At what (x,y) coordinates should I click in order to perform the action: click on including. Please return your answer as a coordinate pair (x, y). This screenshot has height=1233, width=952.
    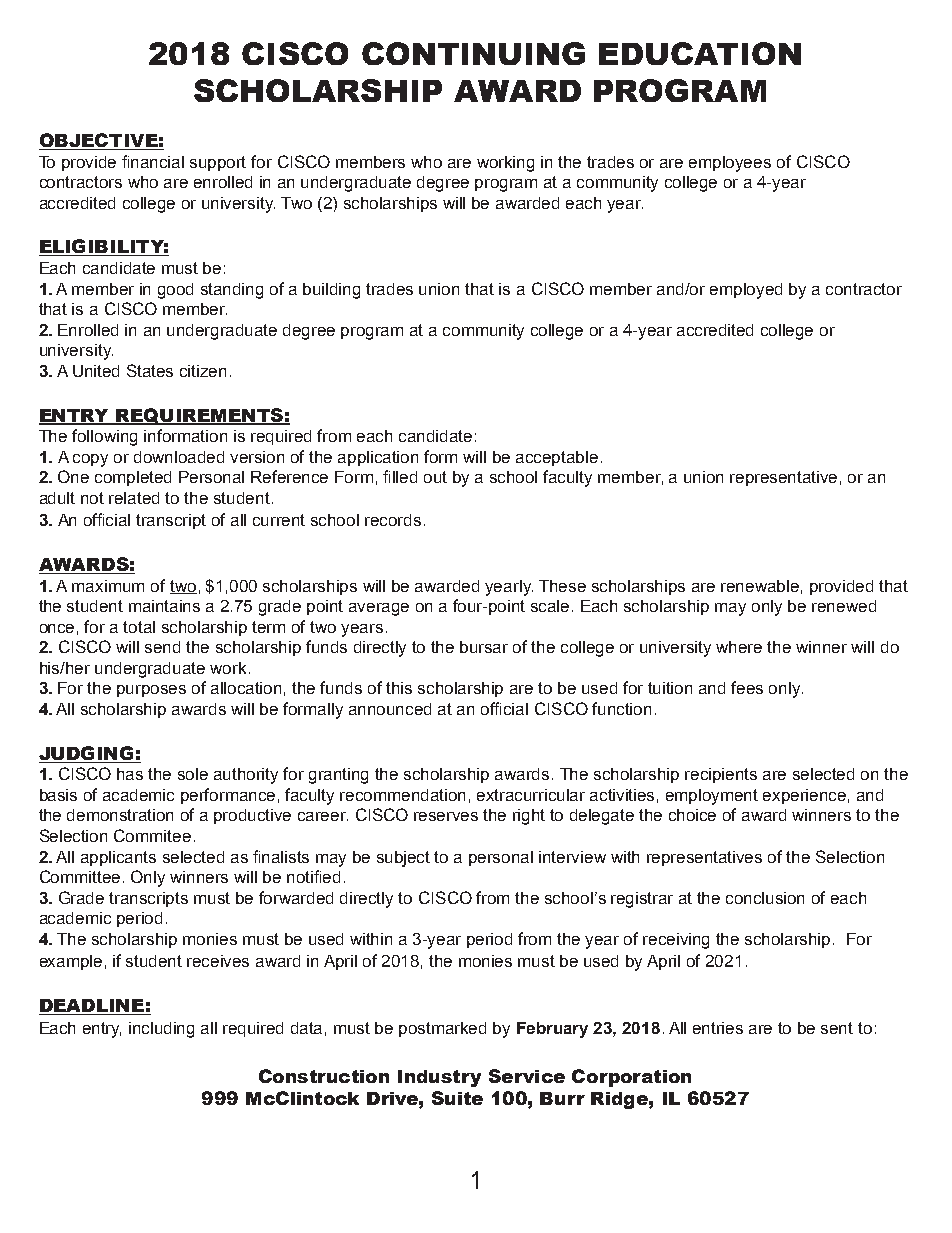
    Looking at the image, I should click on (161, 1030).
